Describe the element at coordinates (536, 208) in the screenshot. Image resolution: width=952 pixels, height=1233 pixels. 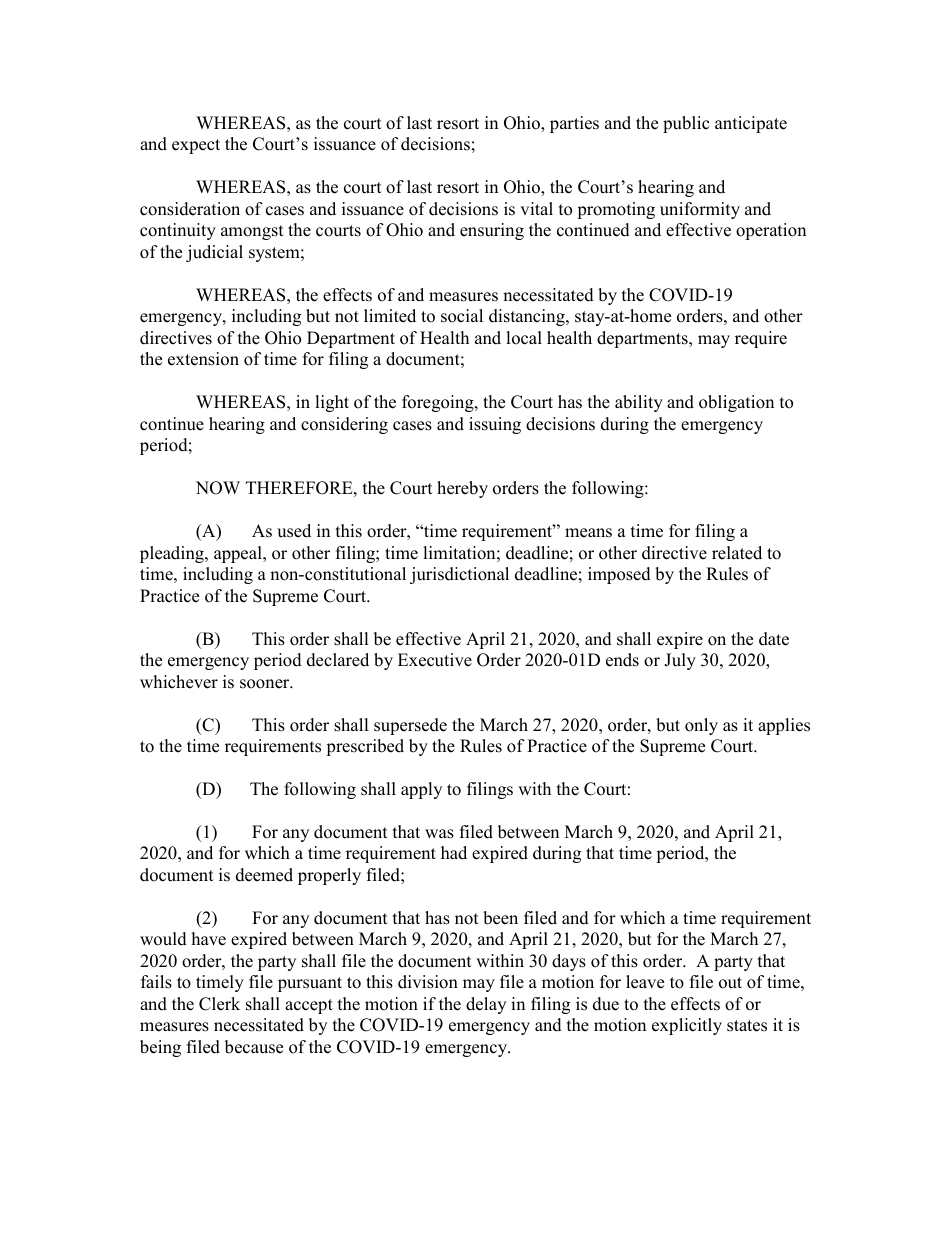
I see `vital` at that location.
